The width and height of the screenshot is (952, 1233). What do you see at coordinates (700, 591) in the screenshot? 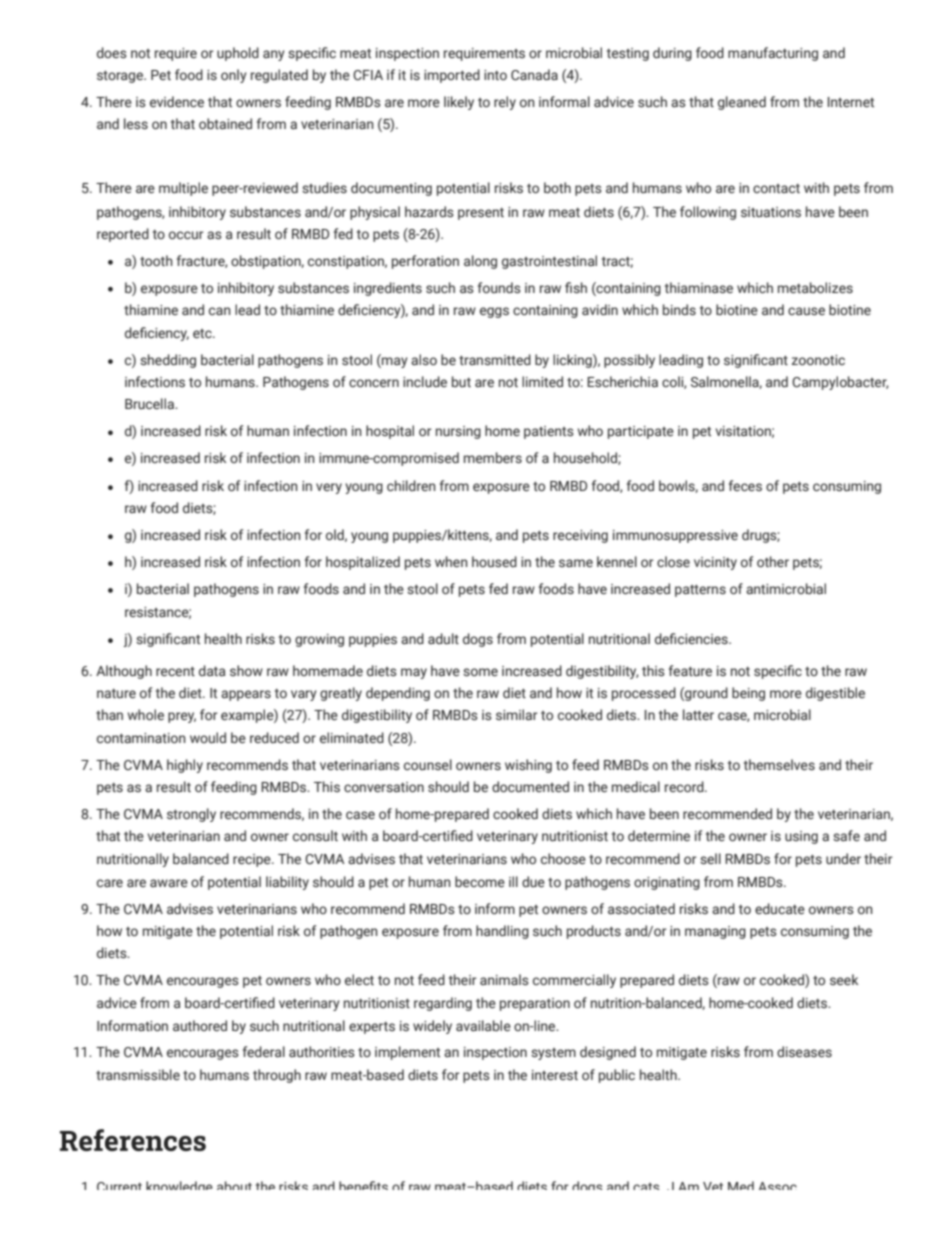
I see `patterns` at bounding box center [700, 591].
